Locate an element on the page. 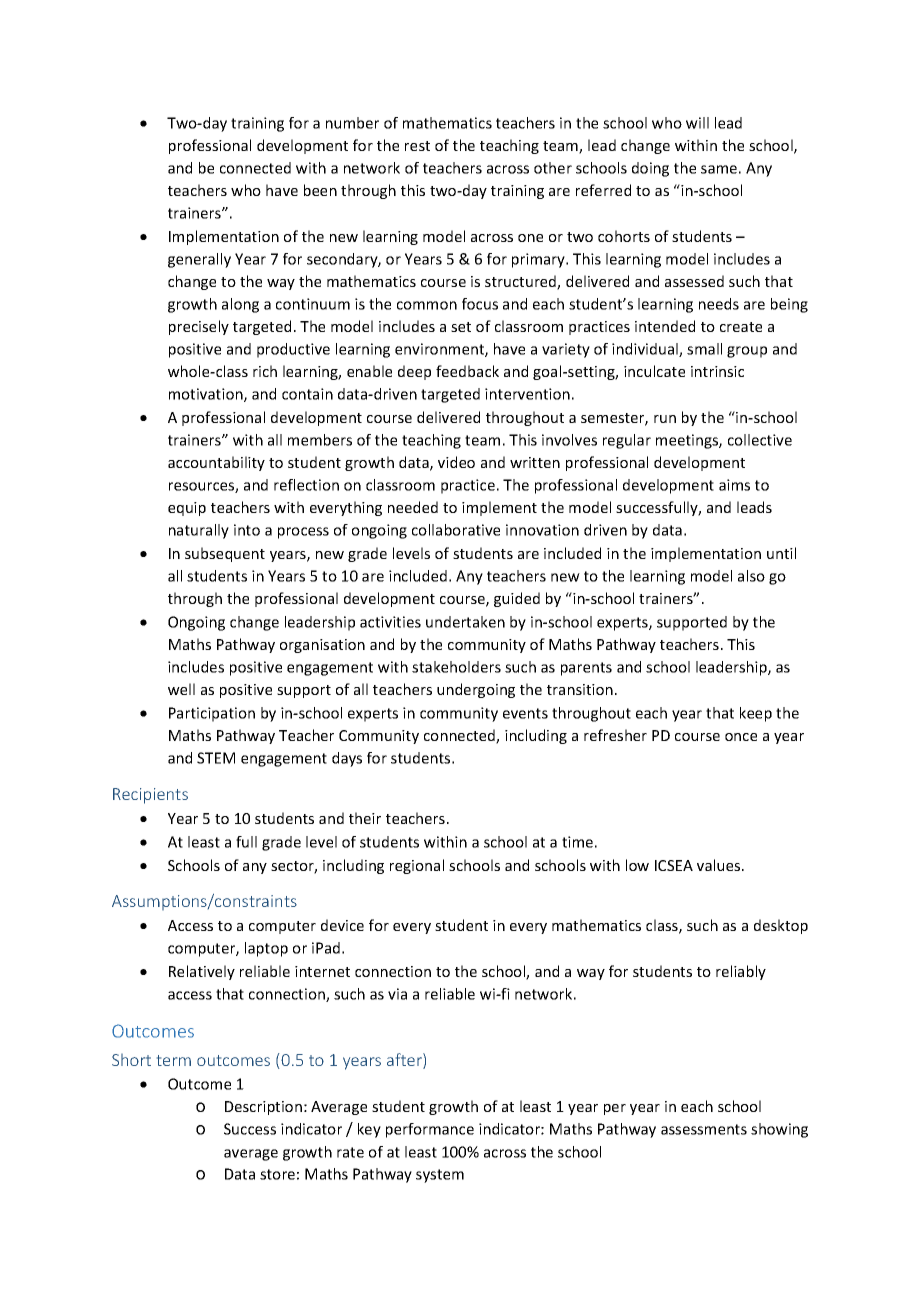 The height and width of the document is (1308, 924). motivation is located at coordinates (207, 395).
